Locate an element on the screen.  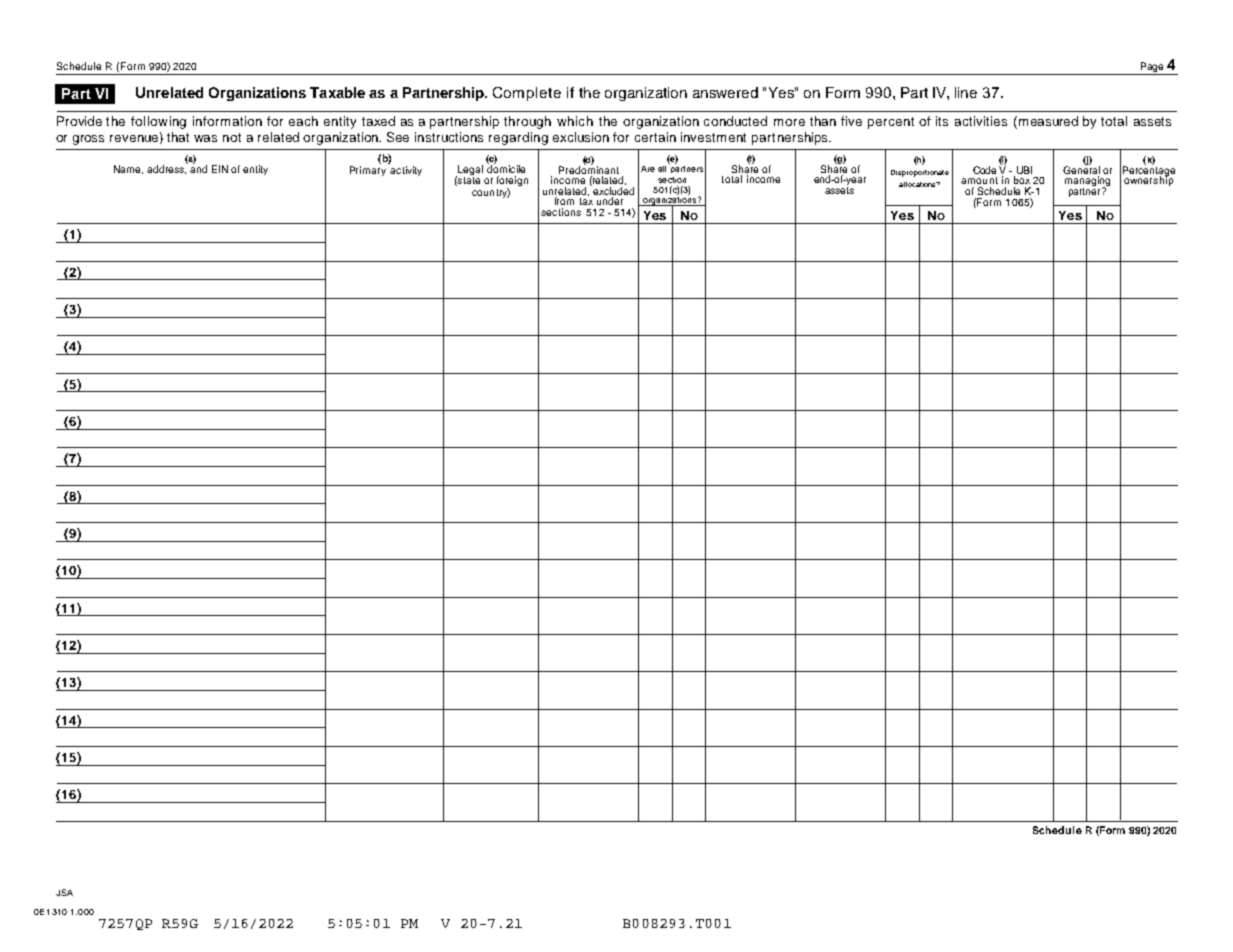
from is located at coordinates (564, 201).
